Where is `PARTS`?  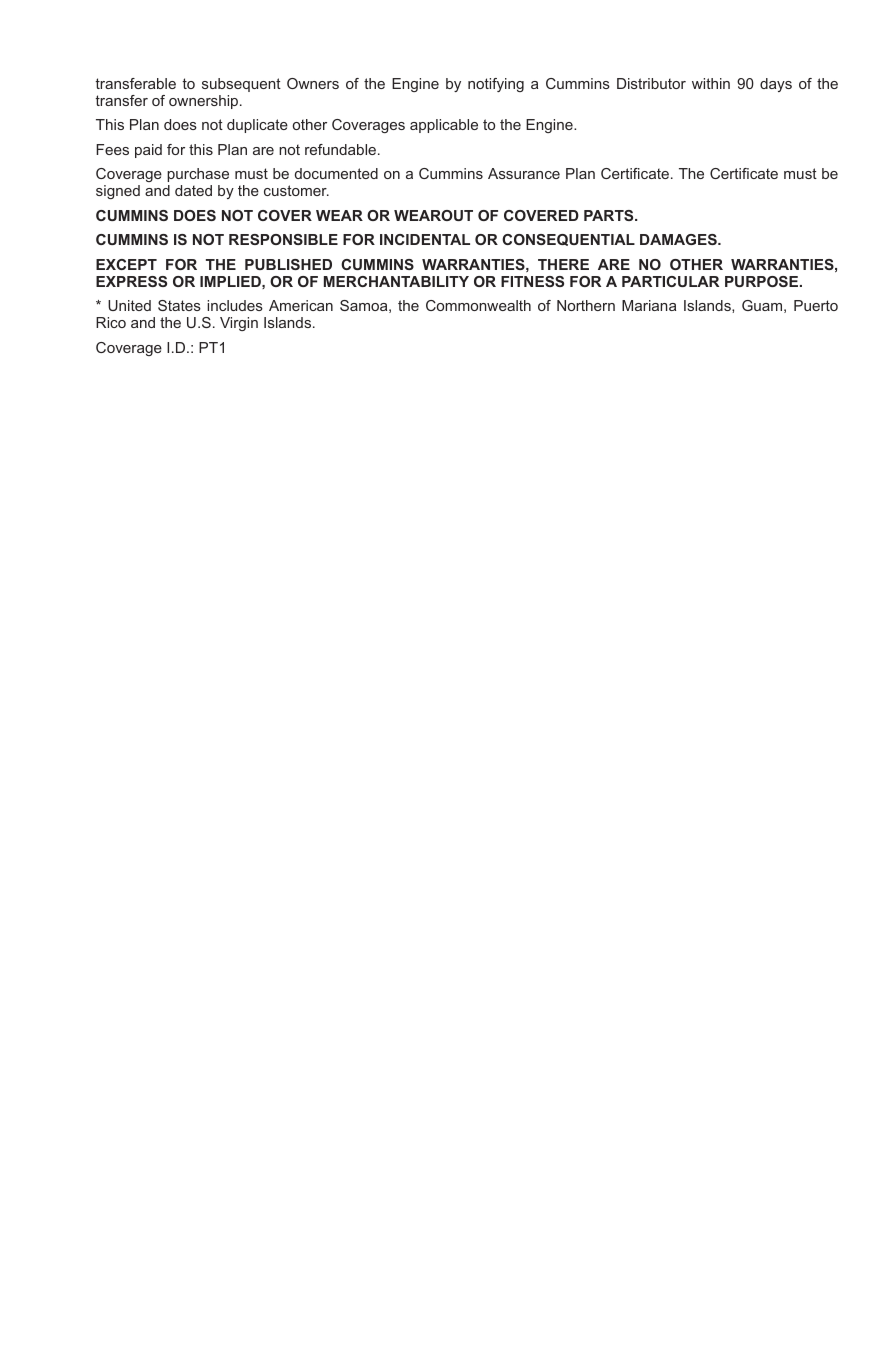 PARTS is located at coordinates (610, 215).
